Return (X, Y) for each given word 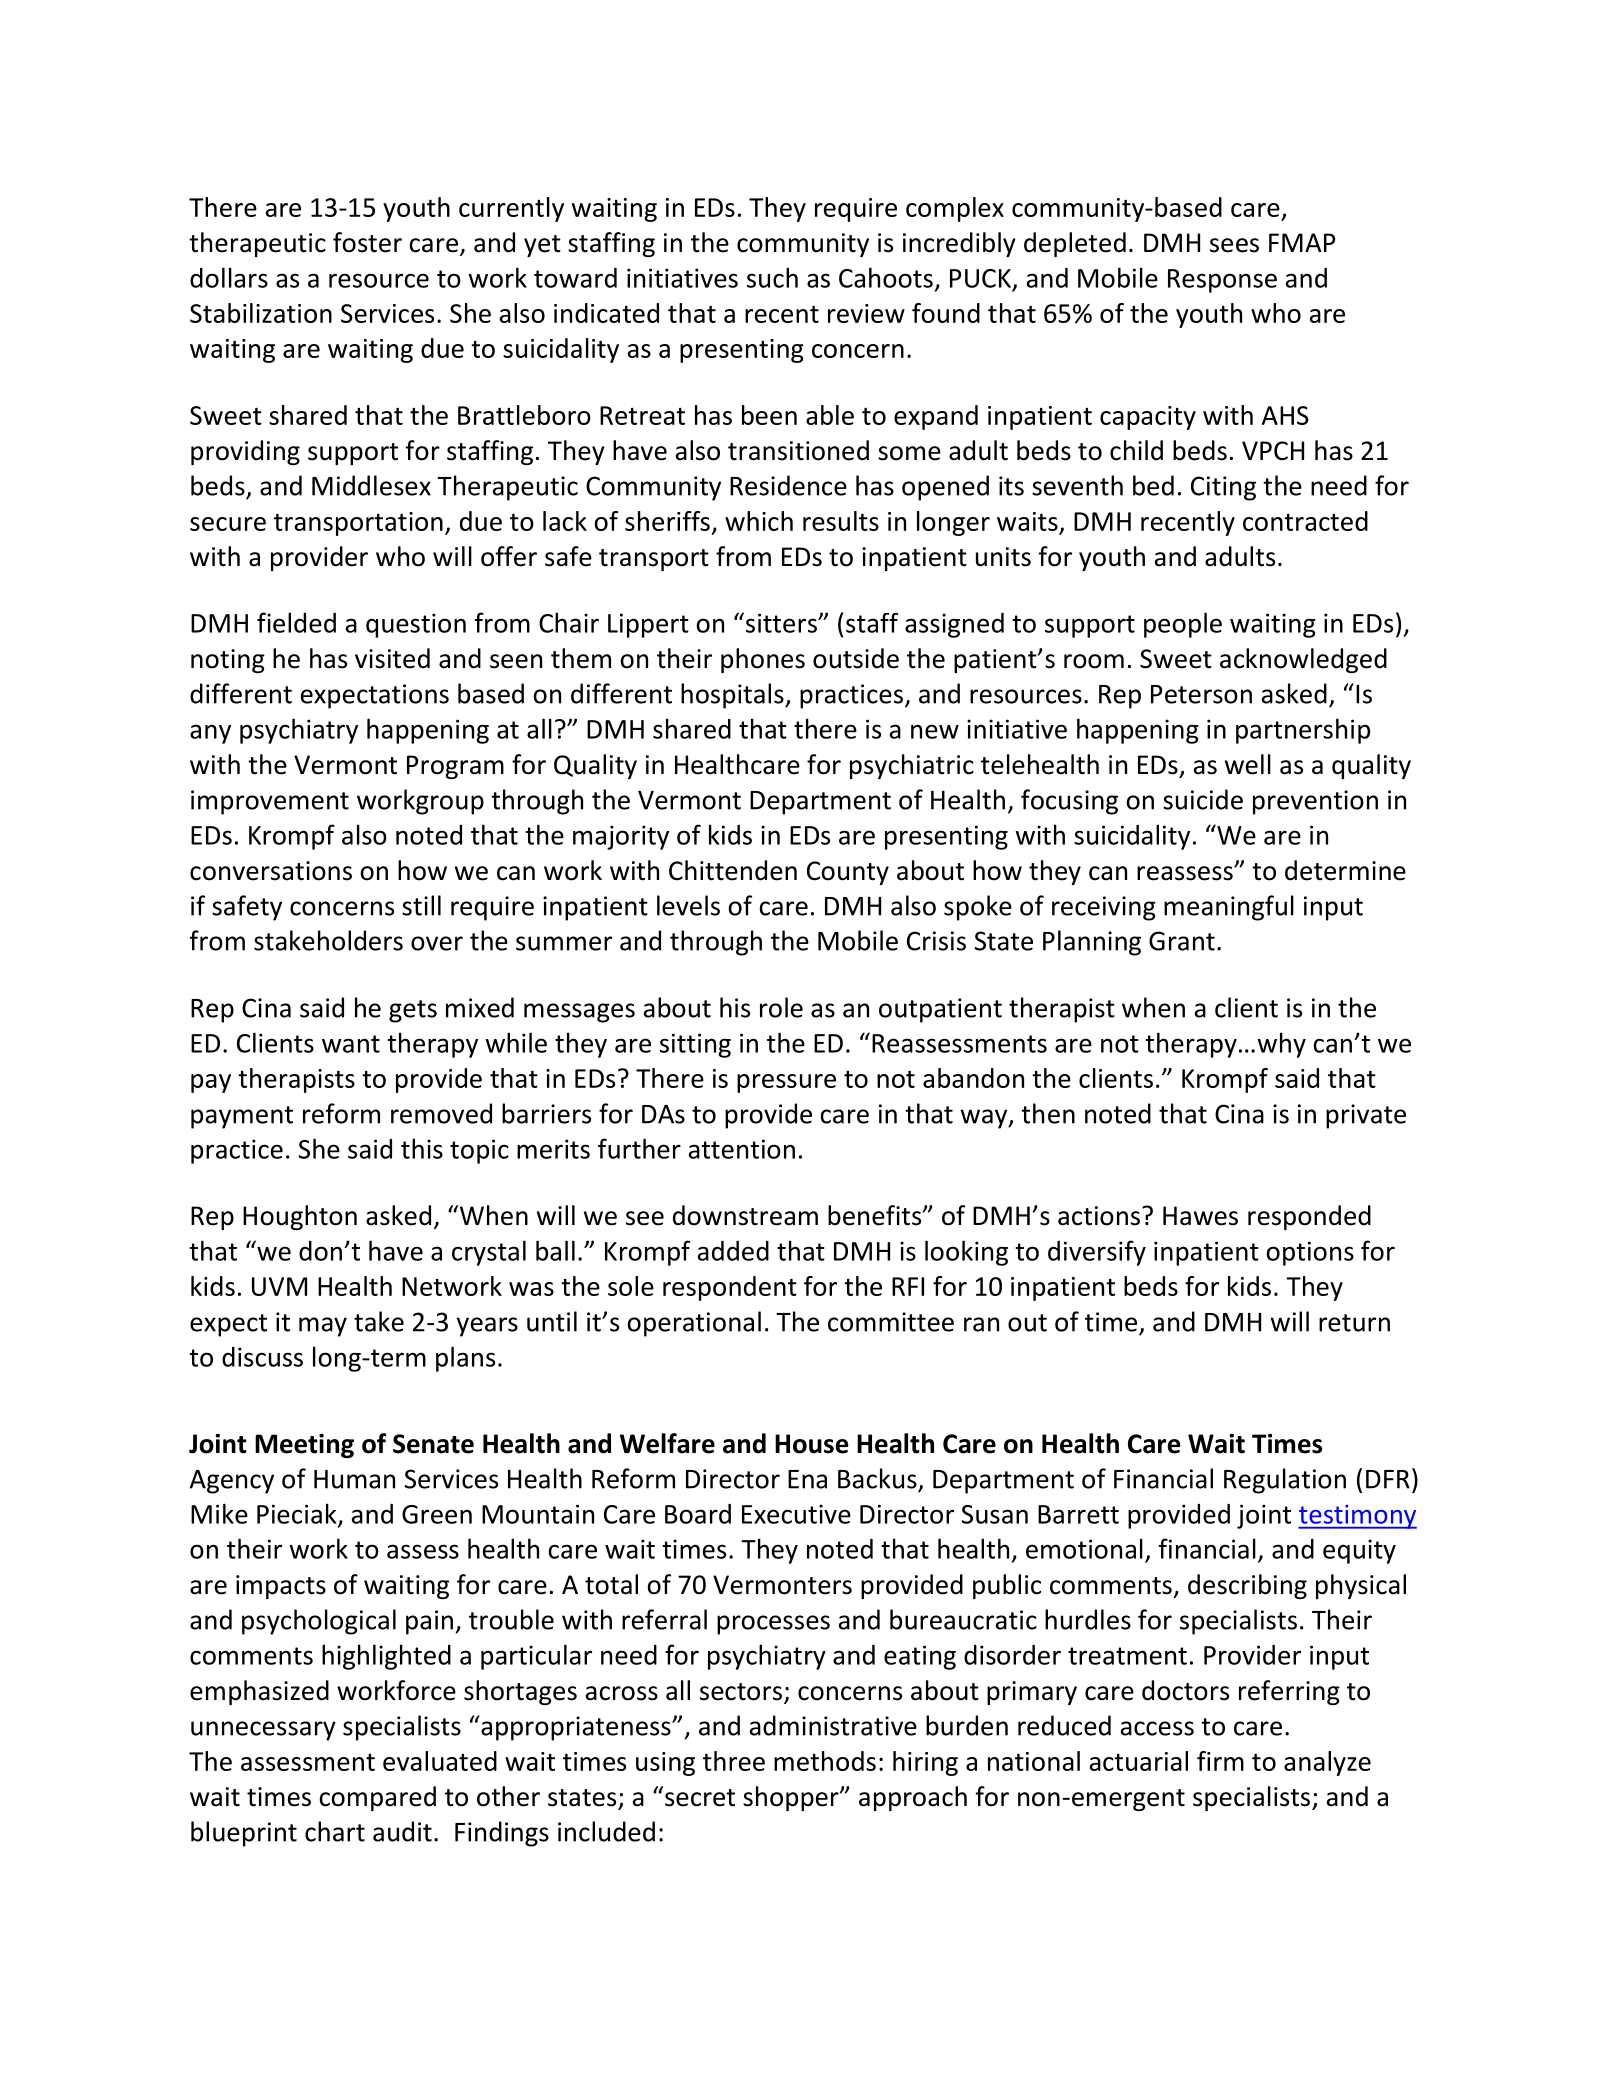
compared (377, 1798)
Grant (1182, 941)
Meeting (304, 1445)
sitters (781, 622)
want (351, 1044)
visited (392, 658)
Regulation (1285, 1481)
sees (1234, 245)
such (772, 277)
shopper (792, 1798)
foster (367, 242)
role (781, 1007)
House (812, 1444)
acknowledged (1303, 660)
